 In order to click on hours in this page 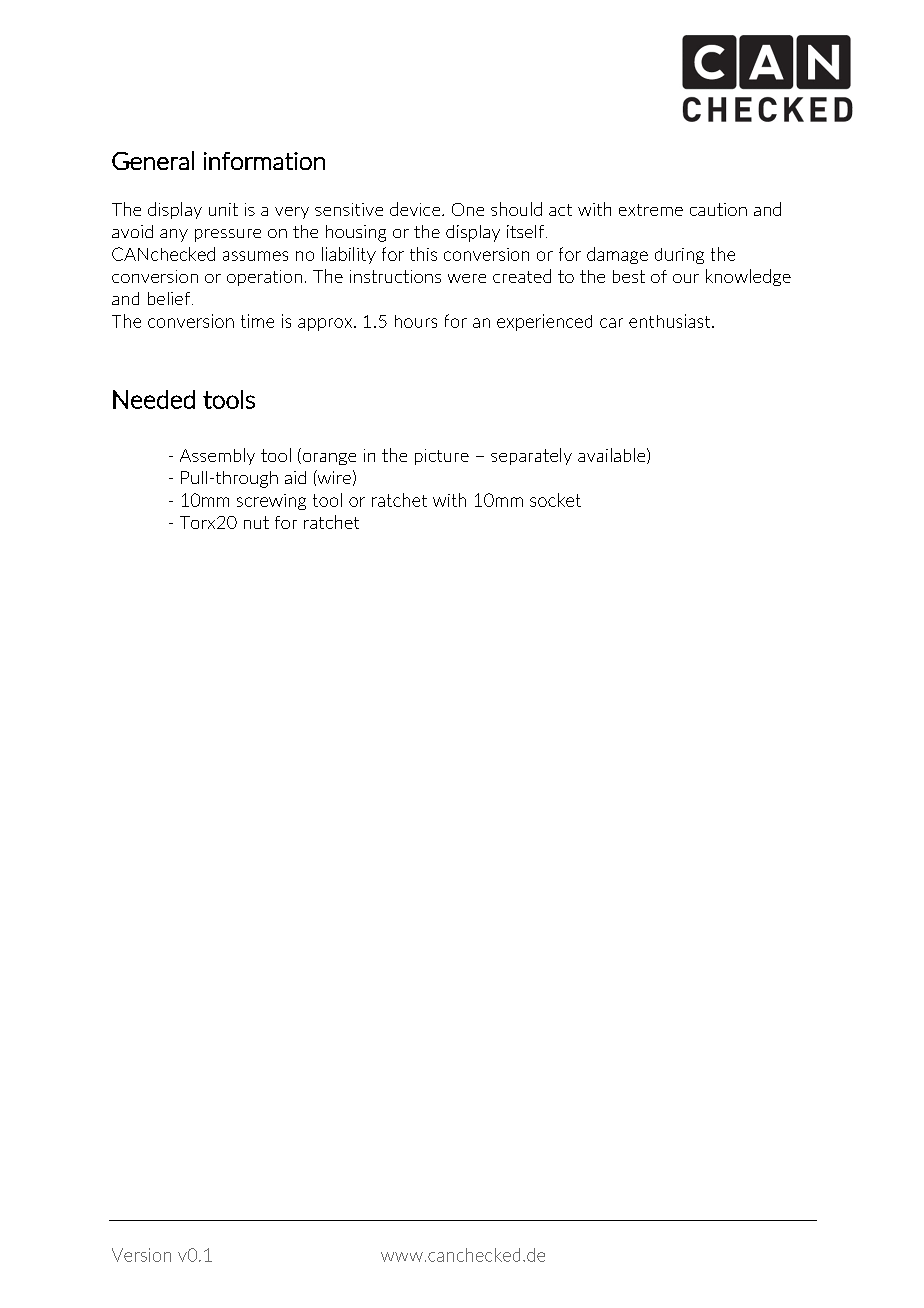, I will do `click(416, 321)`.
